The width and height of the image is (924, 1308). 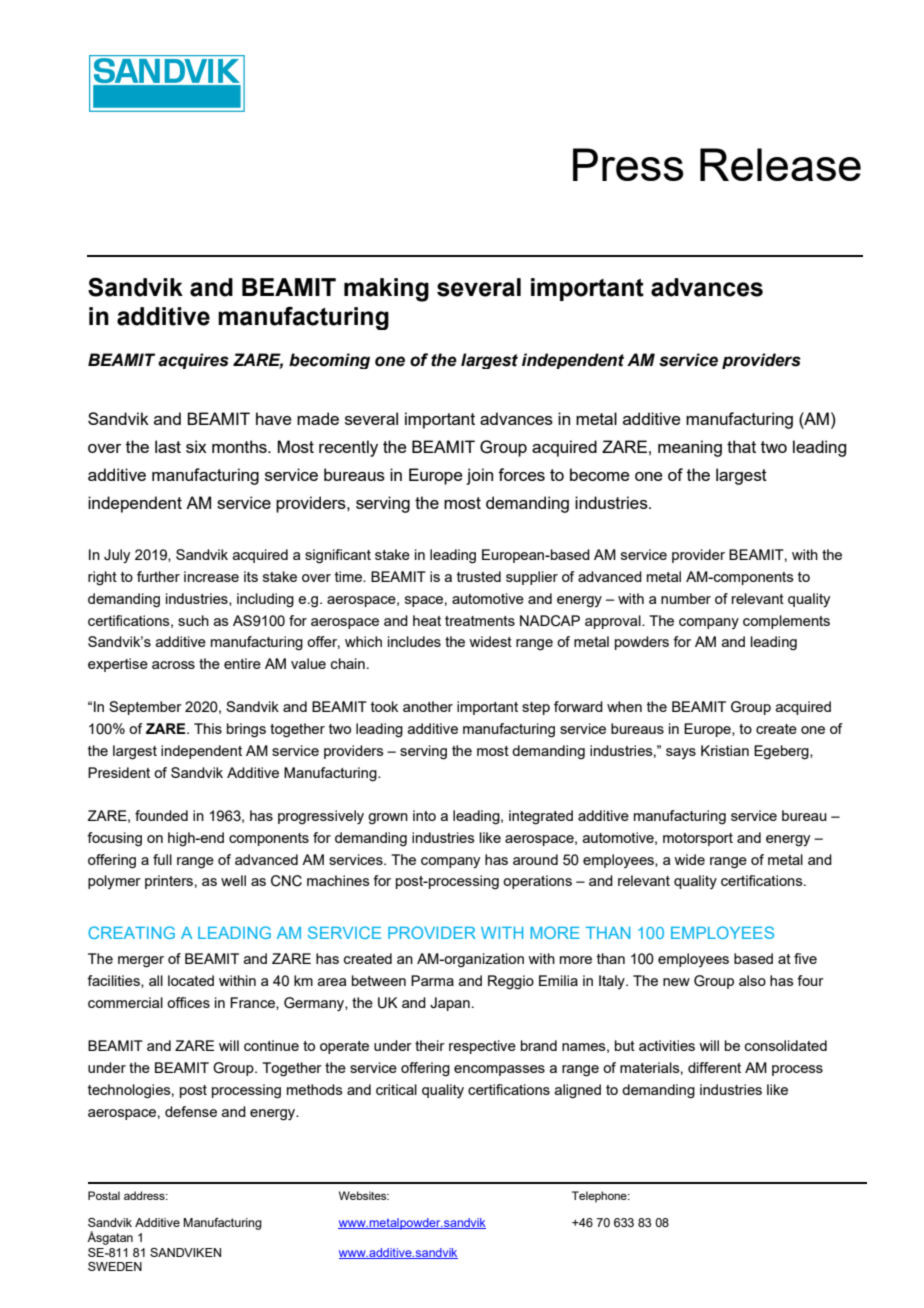 I want to click on acquires, so click(x=193, y=361).
